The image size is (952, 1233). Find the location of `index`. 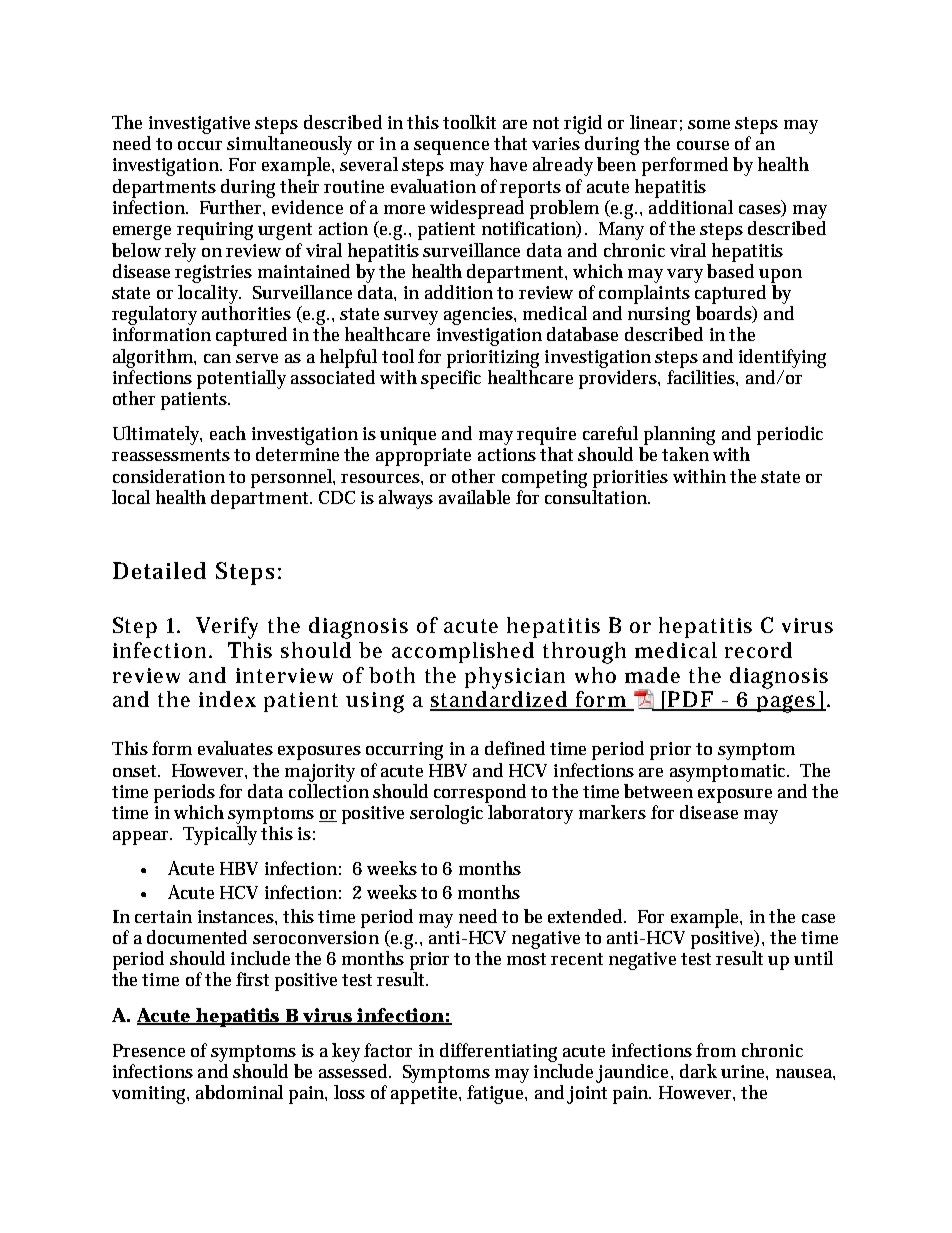

index is located at coordinates (227, 699).
